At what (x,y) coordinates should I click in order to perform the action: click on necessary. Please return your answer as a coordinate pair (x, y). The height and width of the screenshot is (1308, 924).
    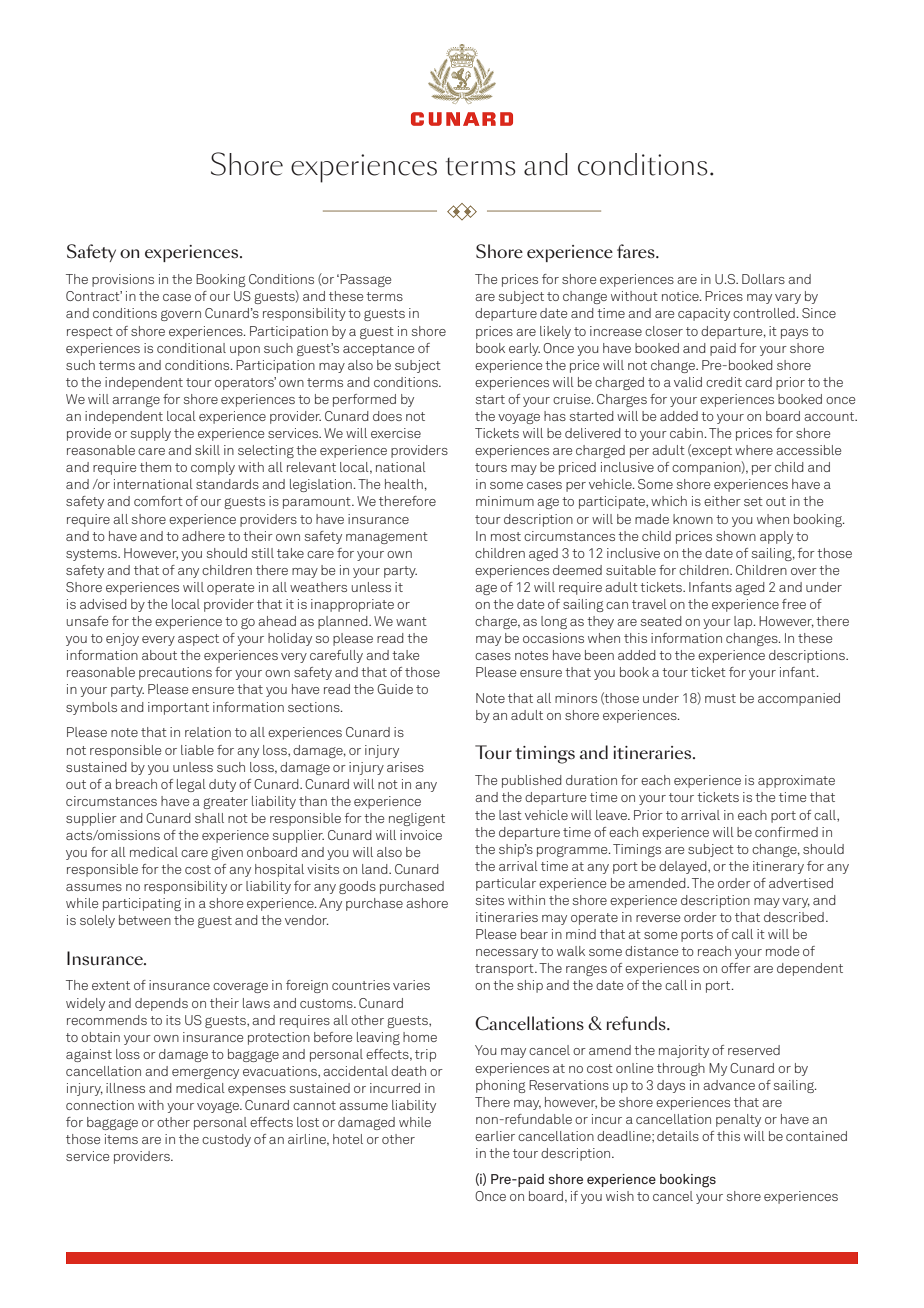
    Looking at the image, I should click on (507, 954).
